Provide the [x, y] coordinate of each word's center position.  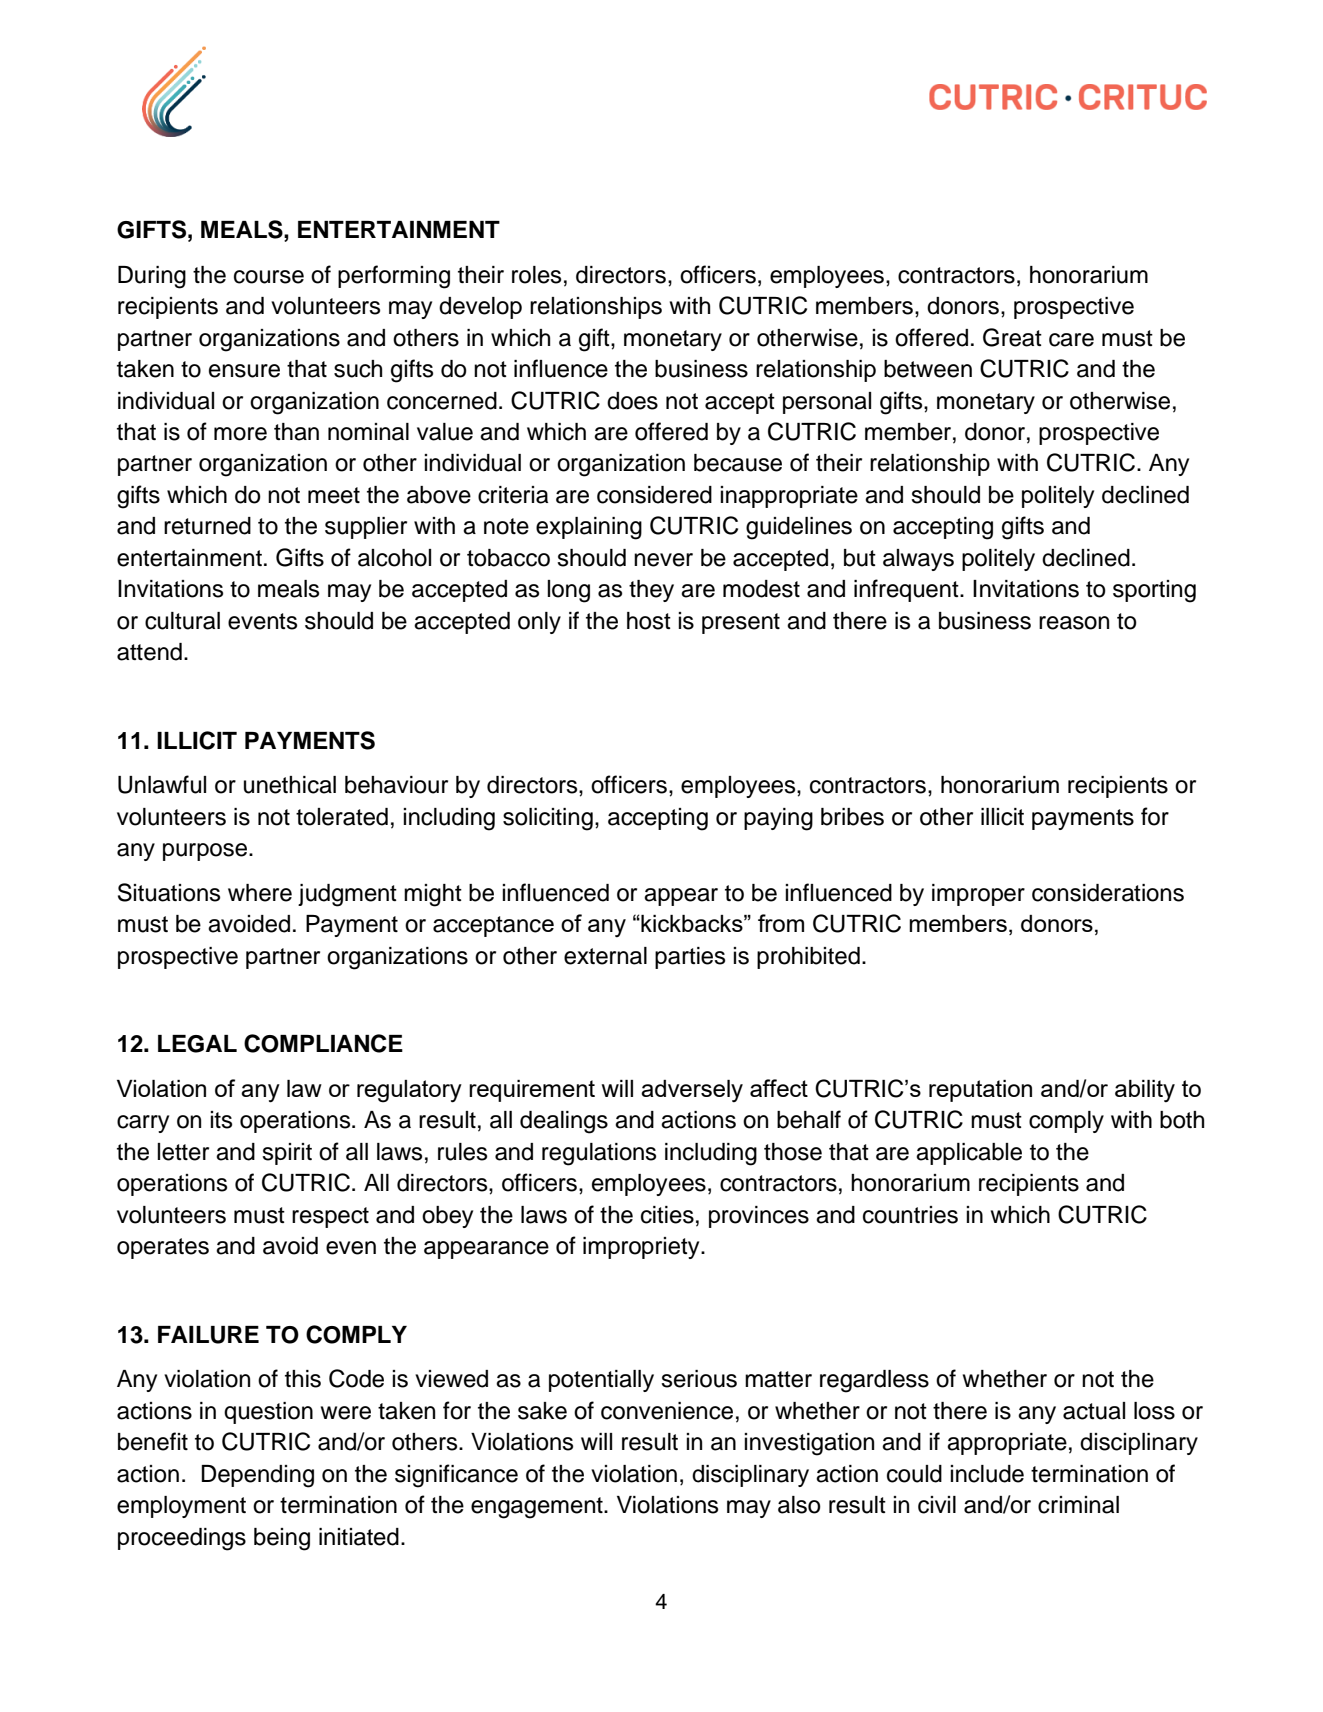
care [1071, 340]
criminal [1078, 1505]
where [260, 893]
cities [667, 1215]
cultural [182, 621]
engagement [538, 1508]
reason [1074, 623]
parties [690, 958]
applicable [969, 1154]
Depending [258, 1476]
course [269, 277]
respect [330, 1217]
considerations [1108, 893]
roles [536, 275]
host [649, 621]
